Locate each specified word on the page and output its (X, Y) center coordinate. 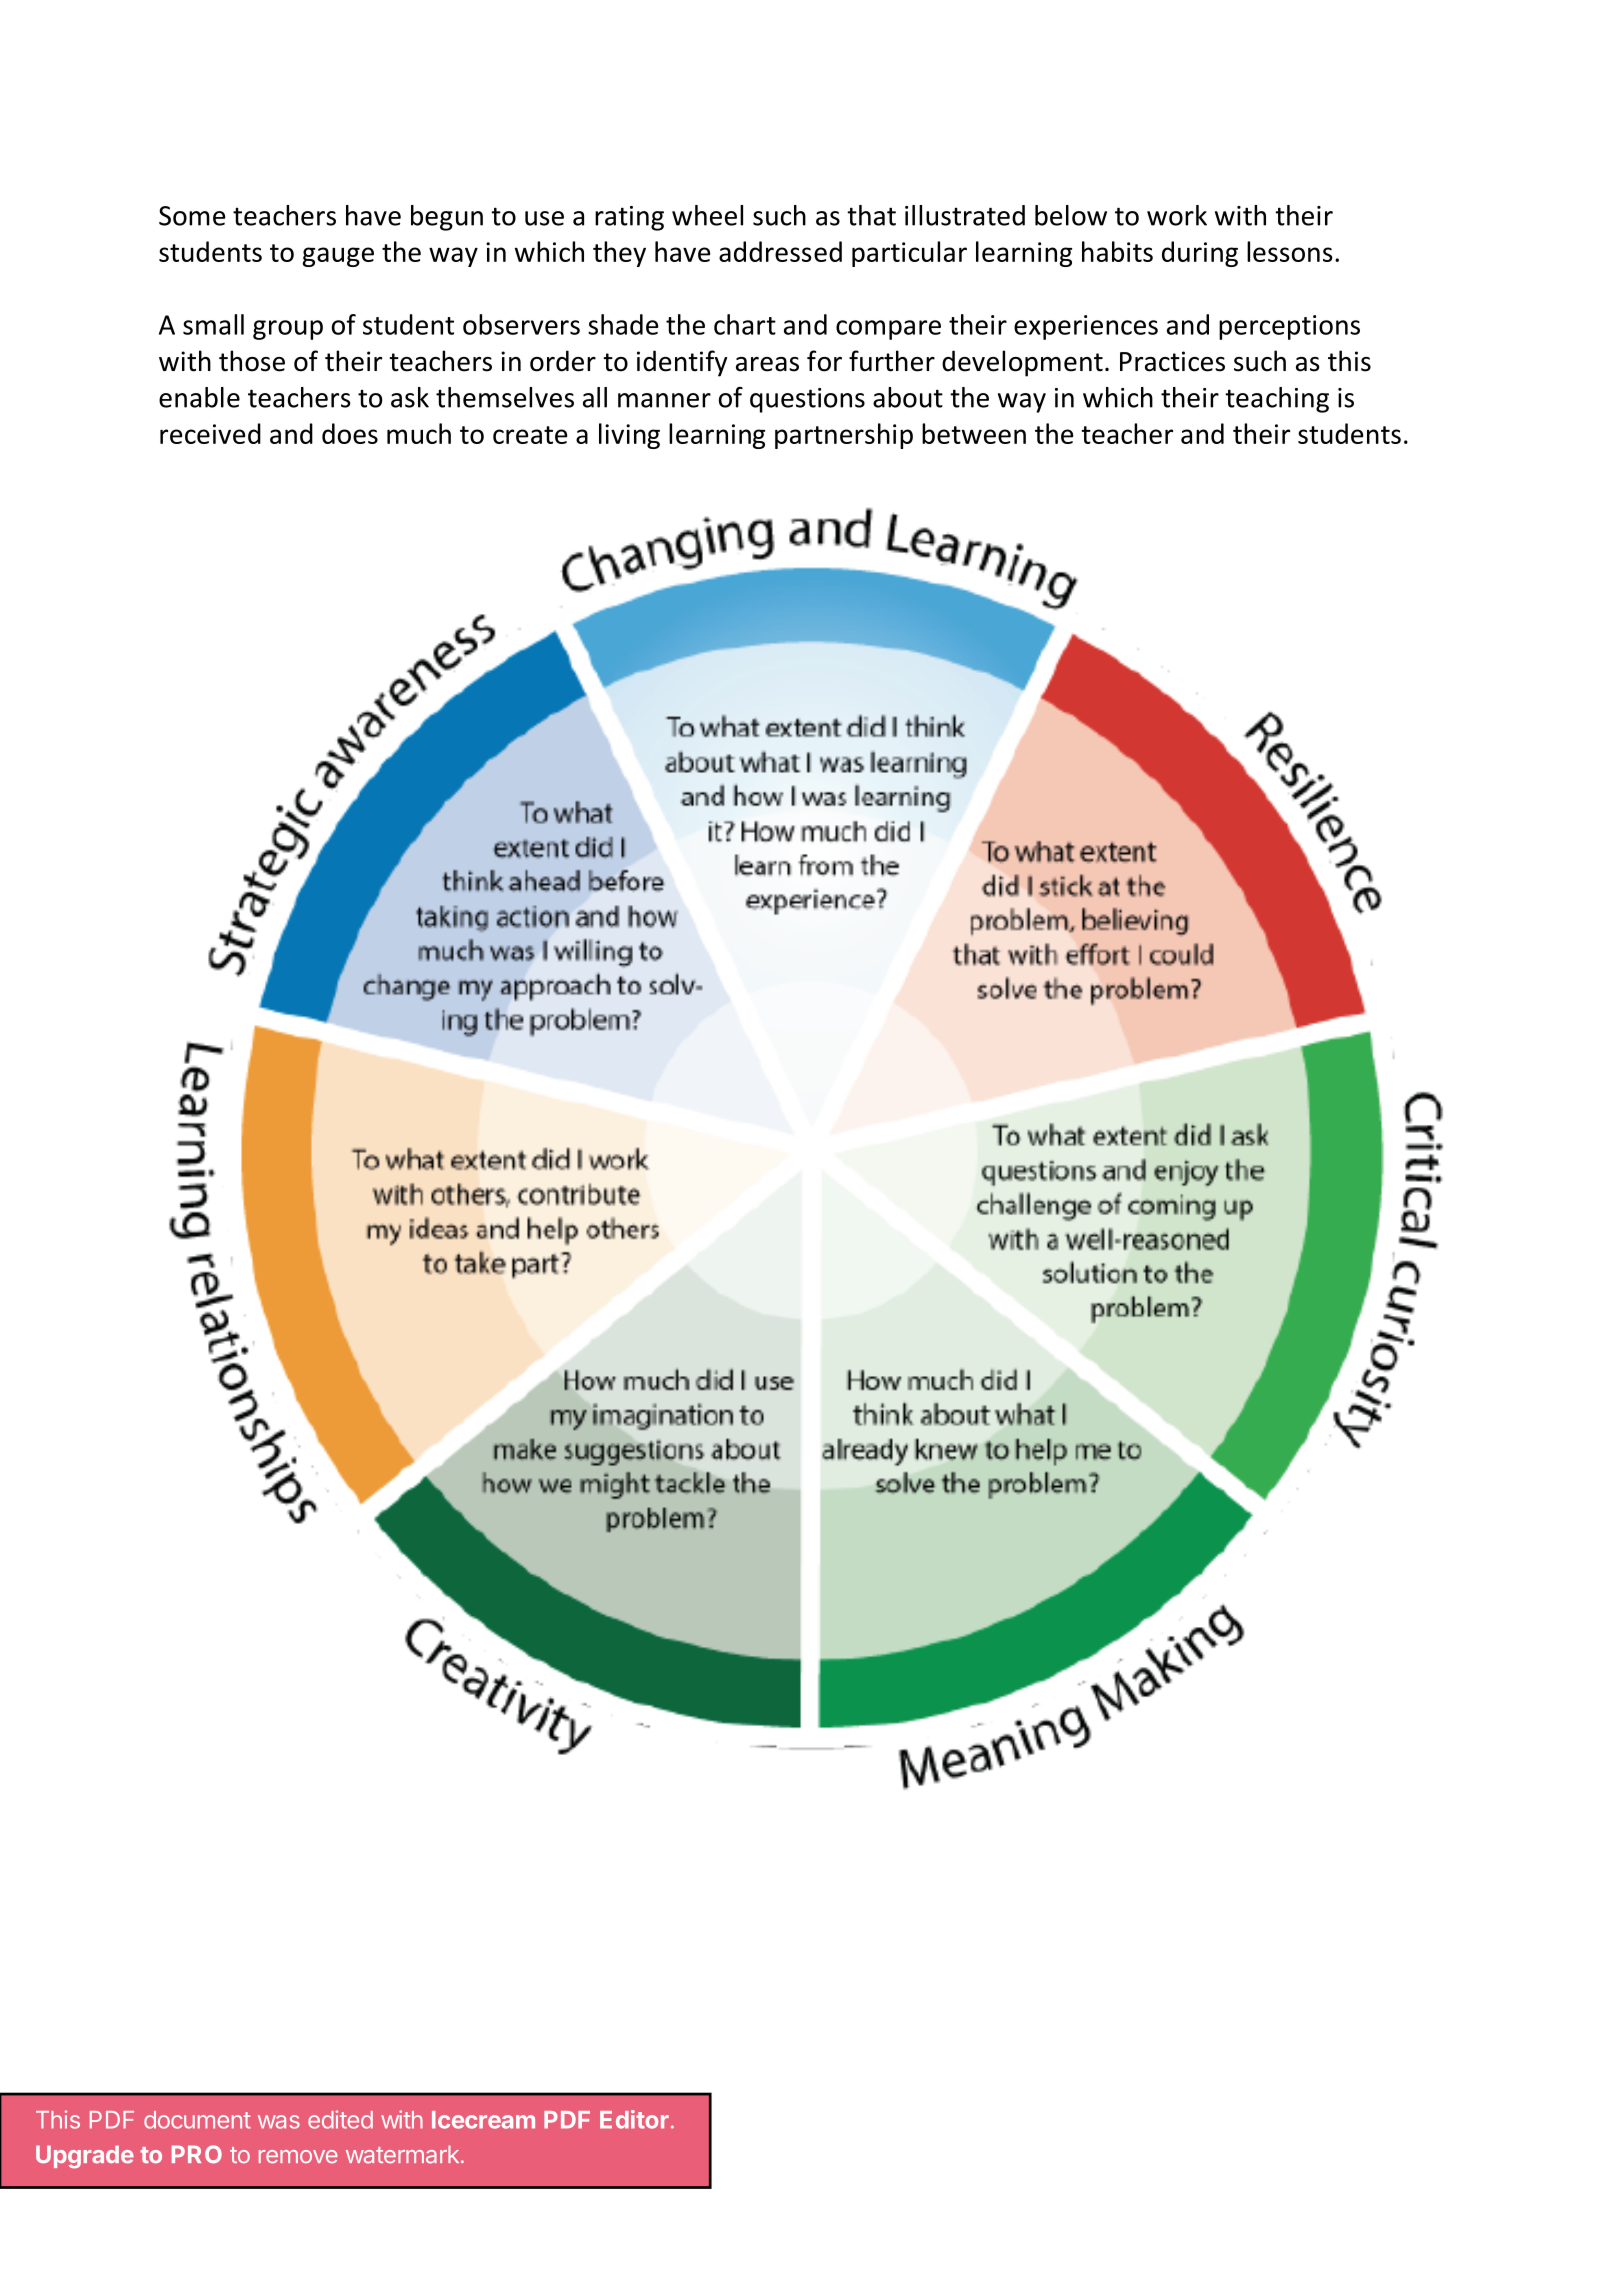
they (619, 254)
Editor (634, 2119)
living (629, 436)
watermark (402, 2154)
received (210, 433)
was (279, 2122)
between (974, 433)
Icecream (483, 2120)
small (213, 324)
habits (1117, 251)
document (197, 2120)
